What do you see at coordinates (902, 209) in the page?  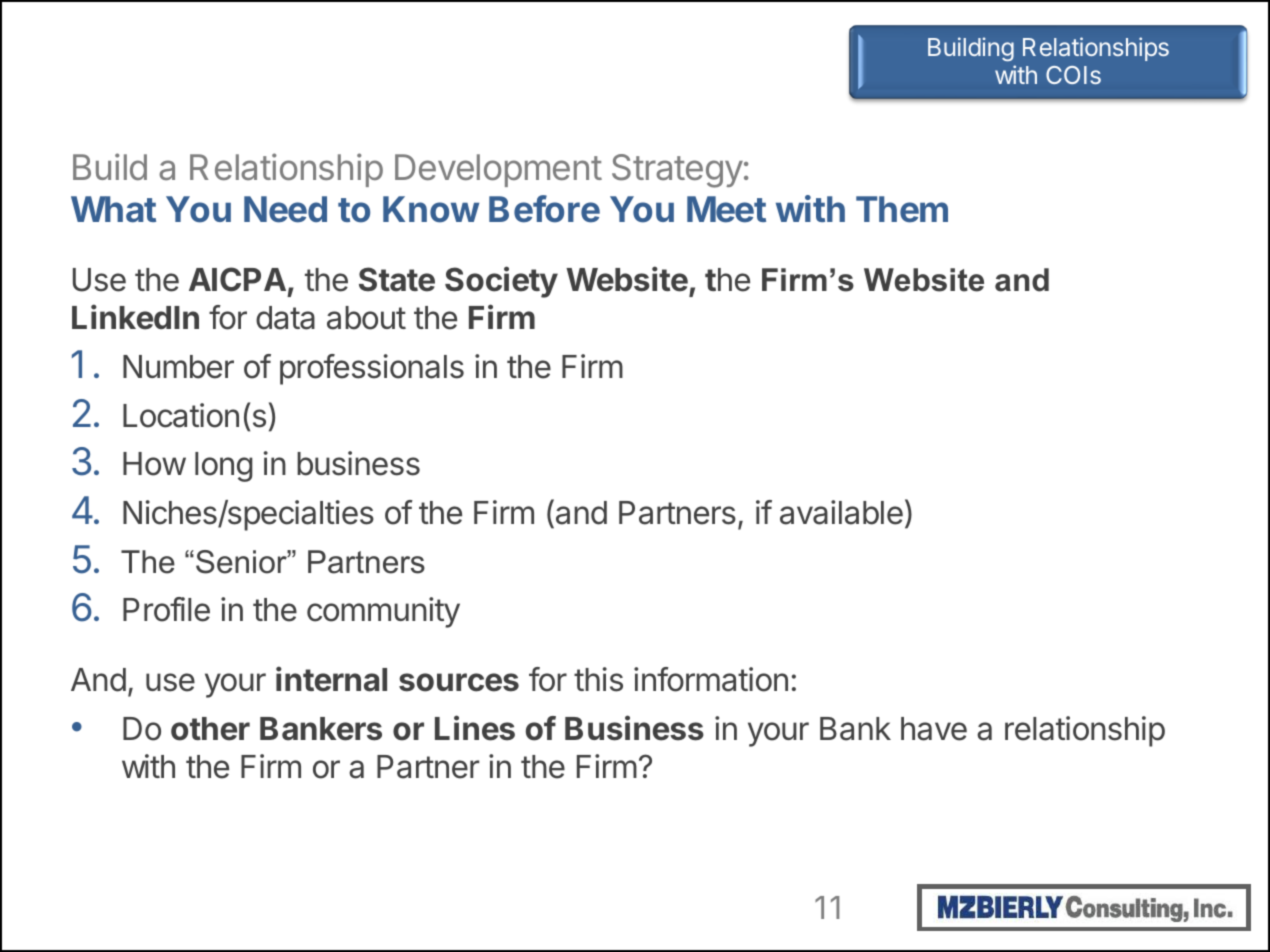 I see `Them` at bounding box center [902, 209].
